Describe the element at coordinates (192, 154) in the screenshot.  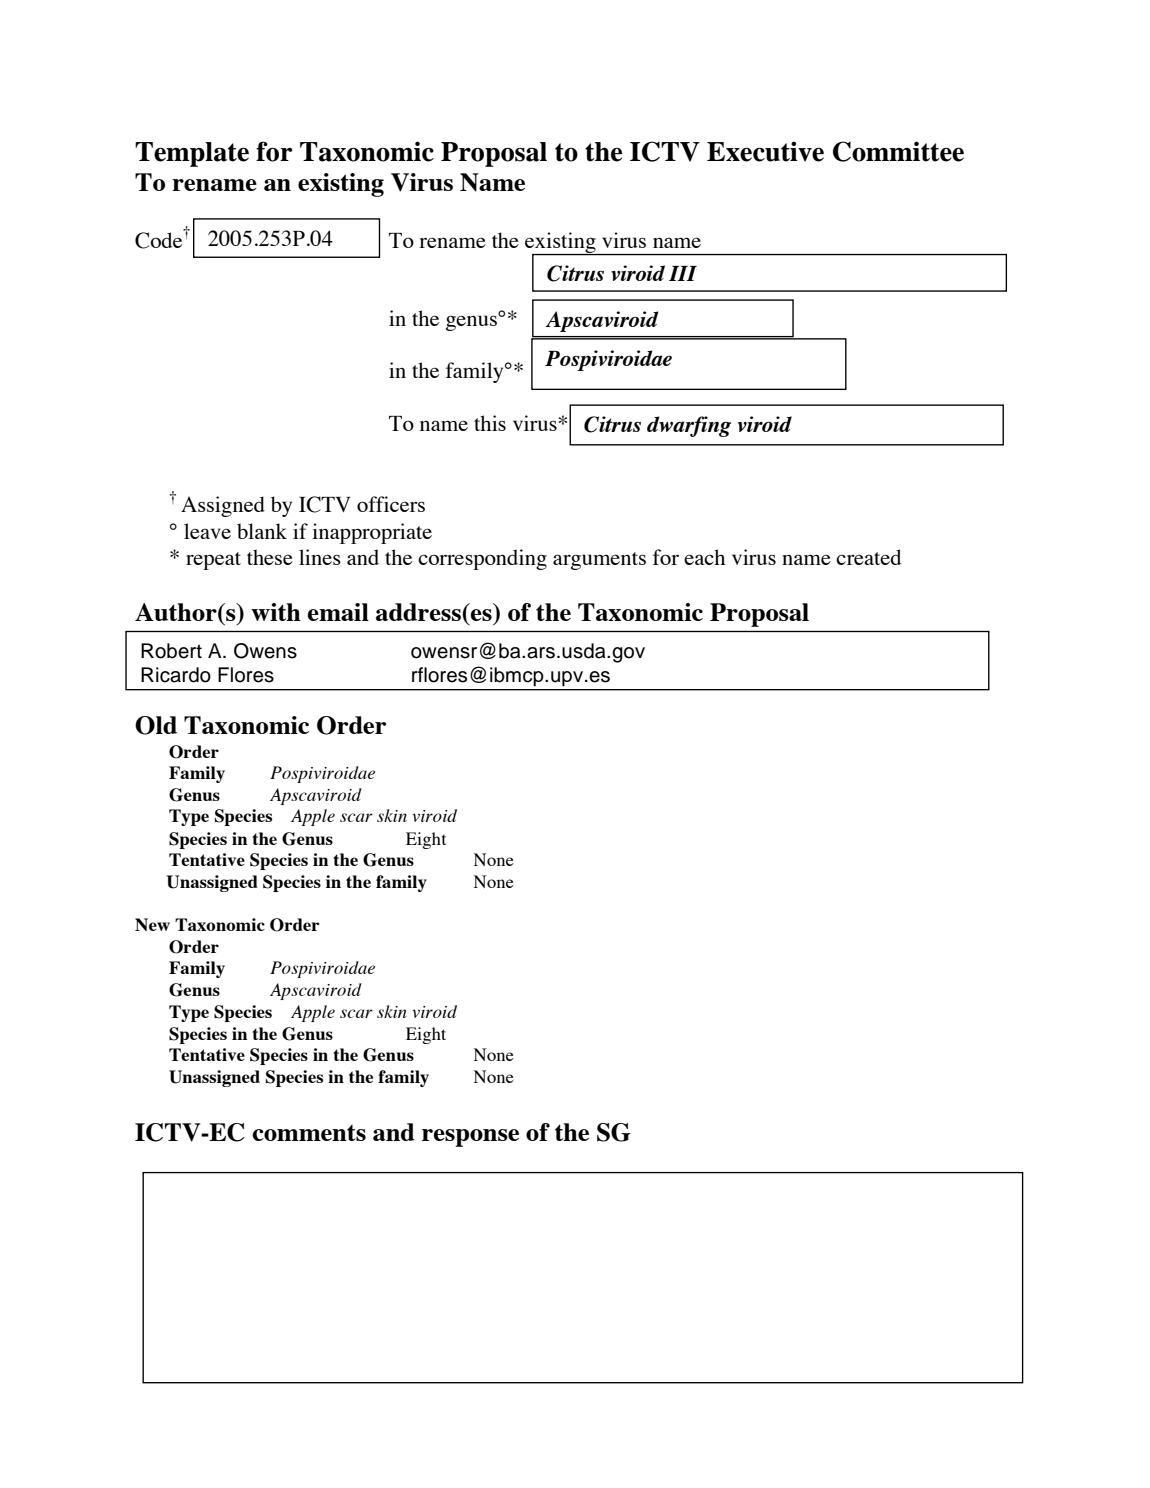
I see `Template` at that location.
